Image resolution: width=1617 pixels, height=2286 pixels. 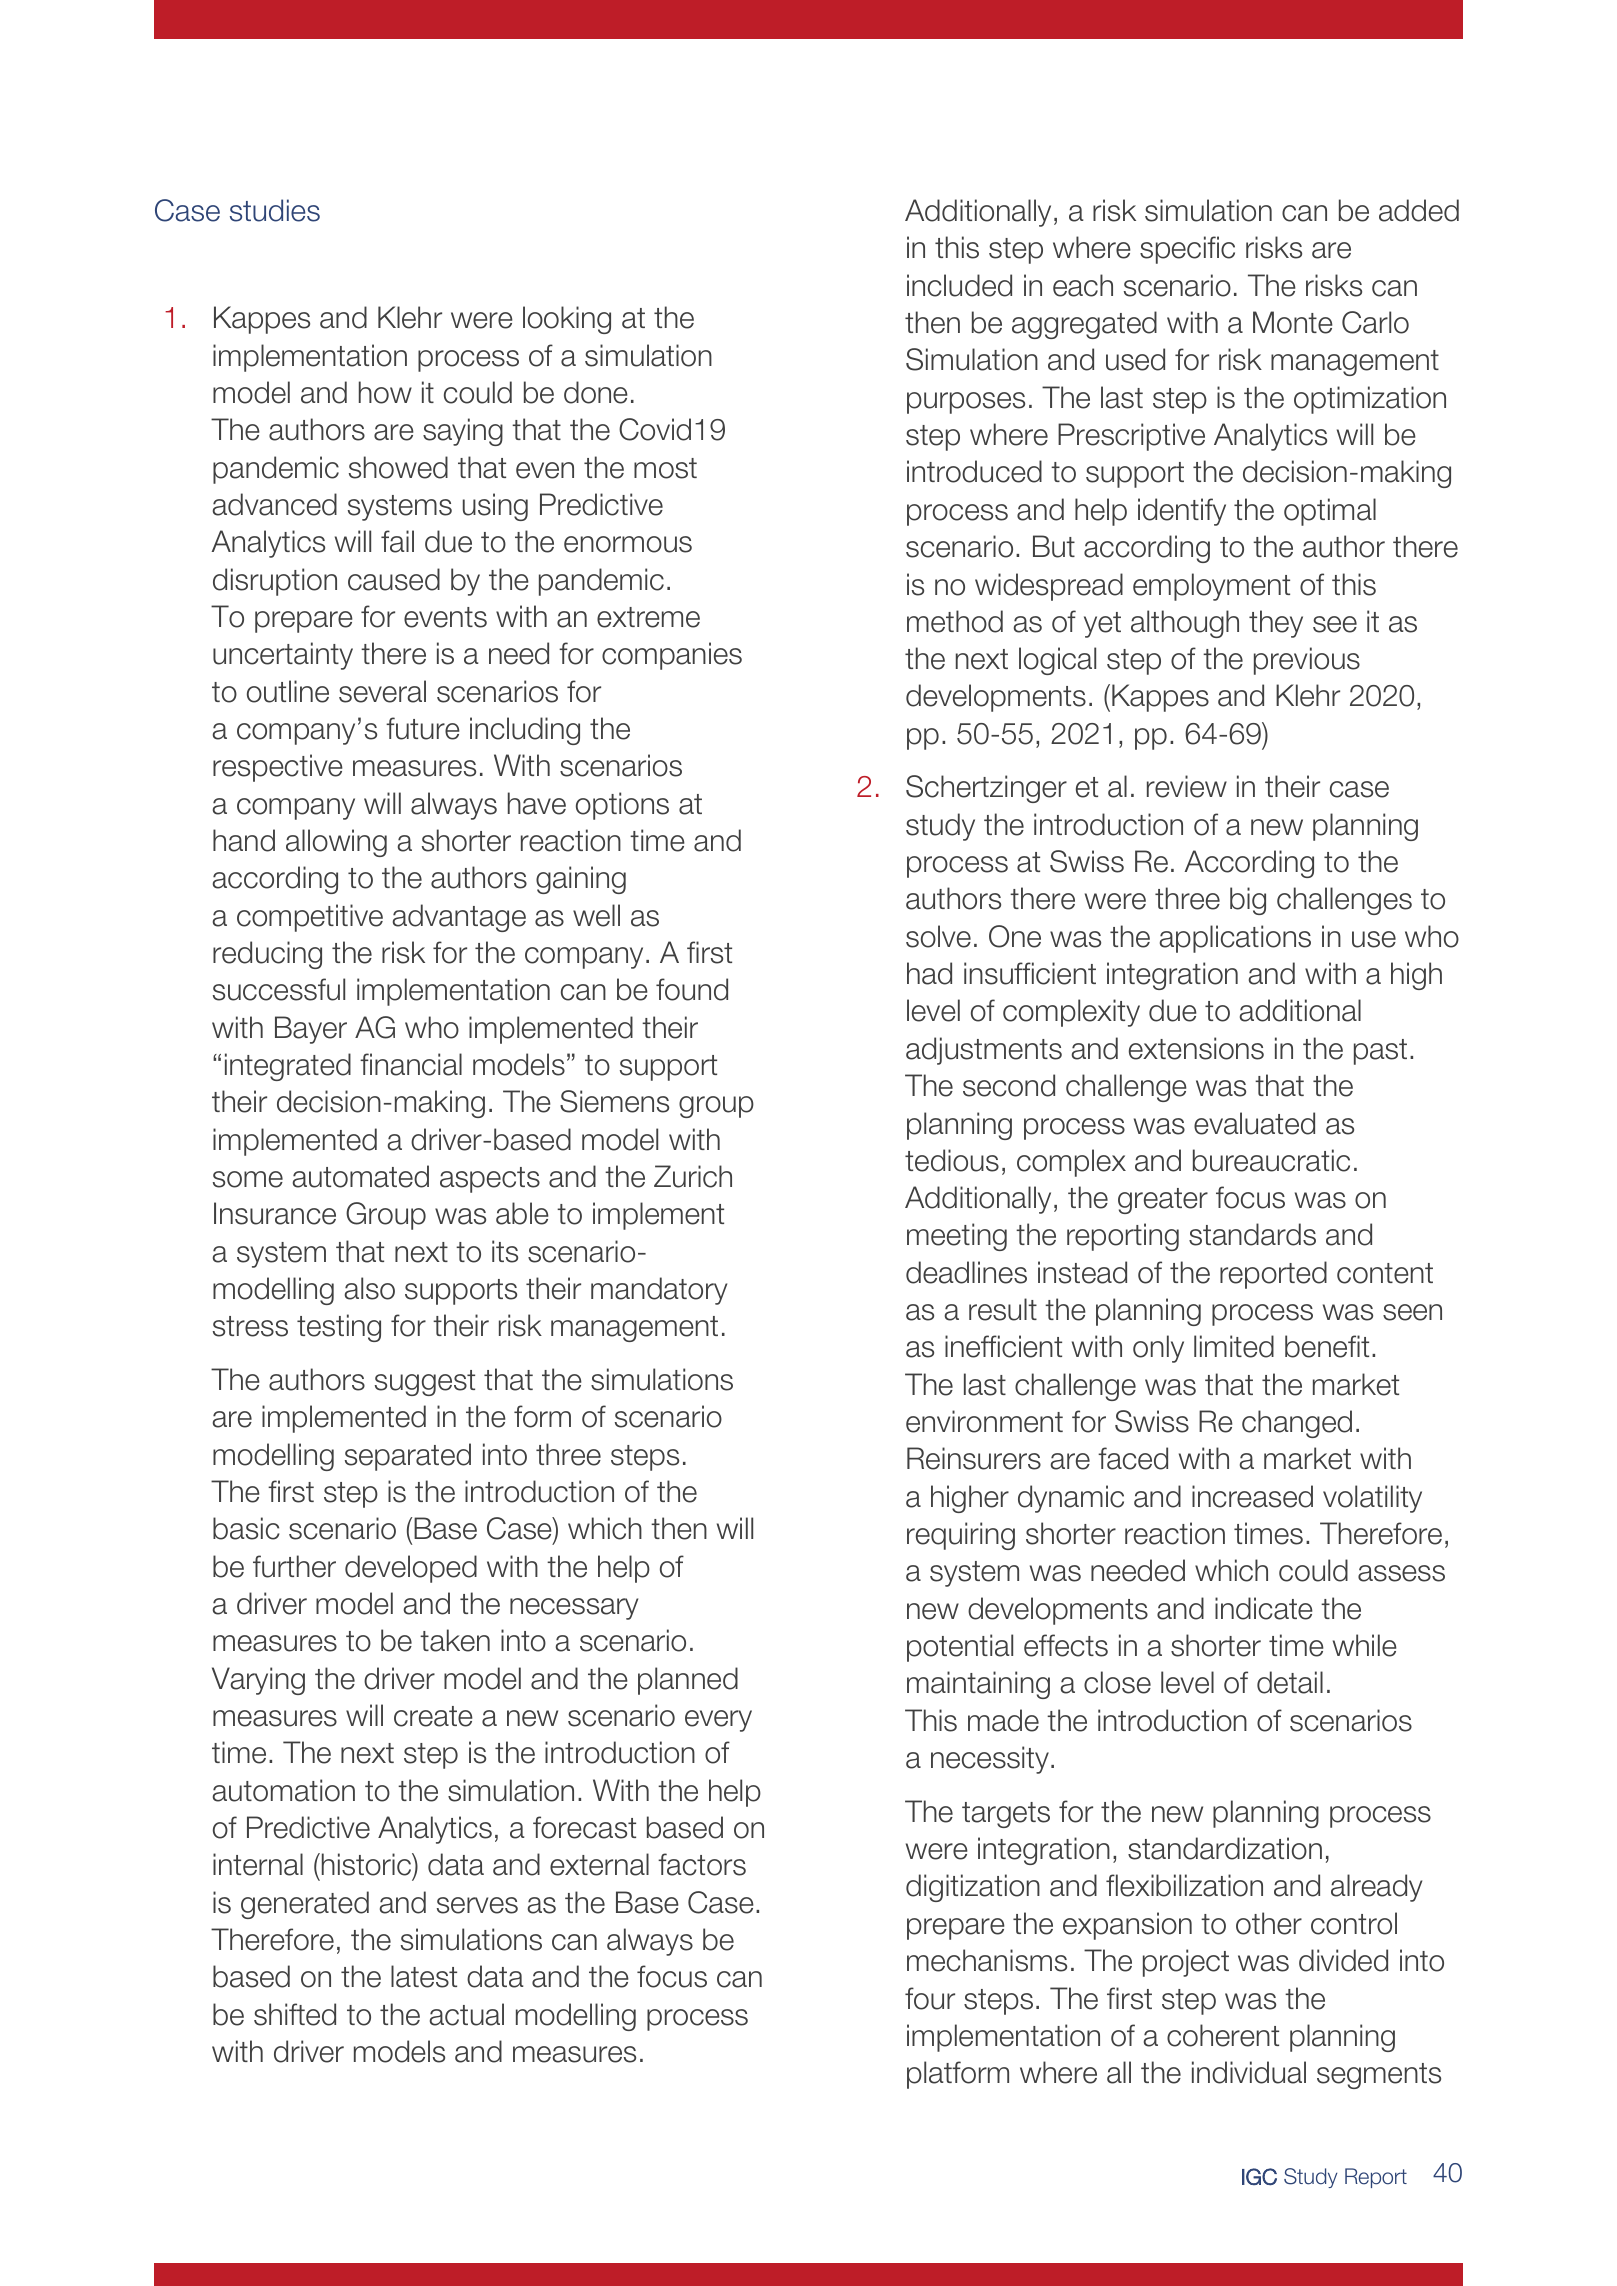 What do you see at coordinates (938, 936) in the image?
I see `solve` at bounding box center [938, 936].
